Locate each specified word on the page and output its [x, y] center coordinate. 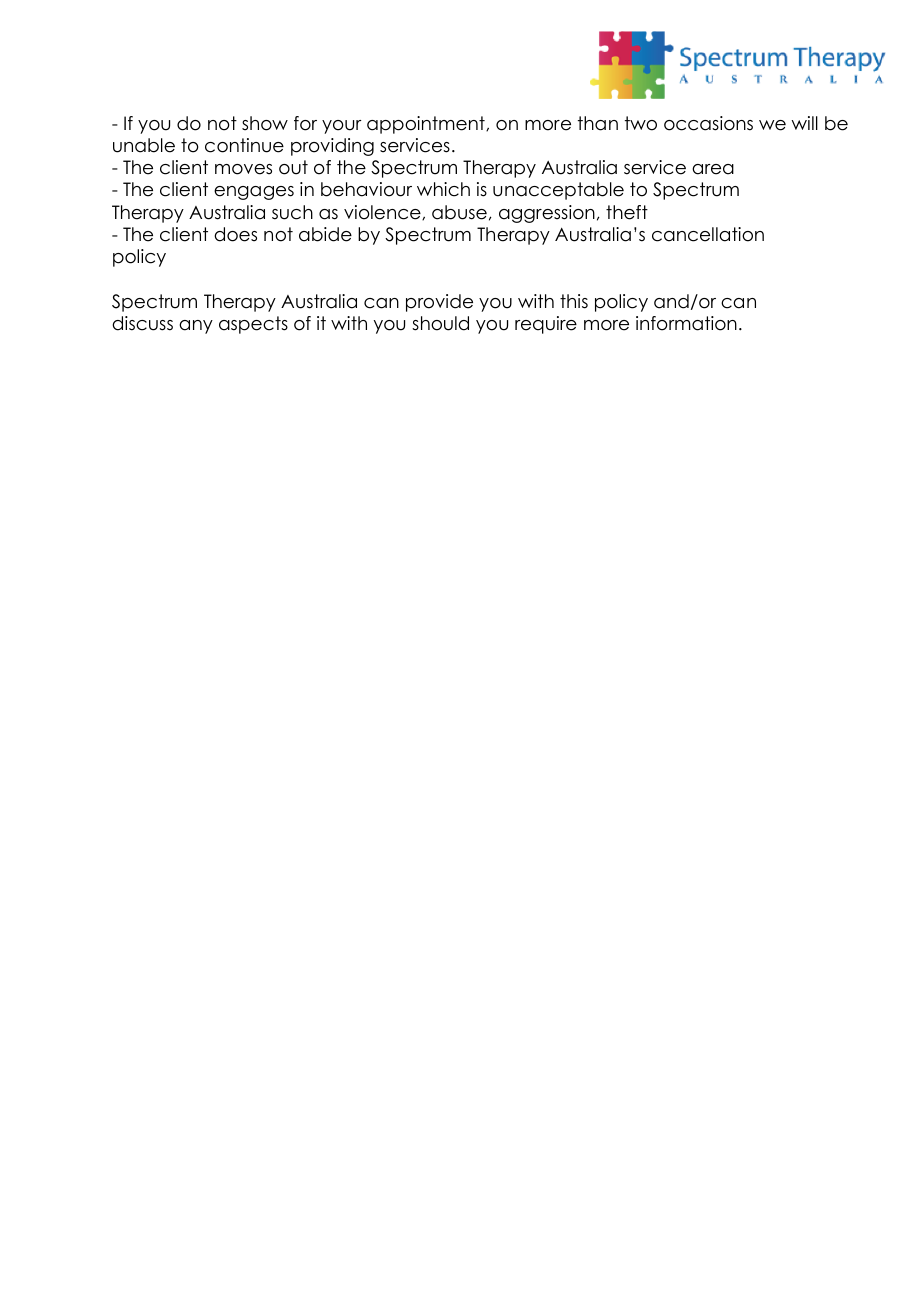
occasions [708, 123]
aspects [253, 325]
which [443, 189]
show [265, 123]
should [440, 323]
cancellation [708, 234]
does [235, 234]
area [713, 169]
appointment [427, 125]
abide [325, 234]
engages [254, 193]
